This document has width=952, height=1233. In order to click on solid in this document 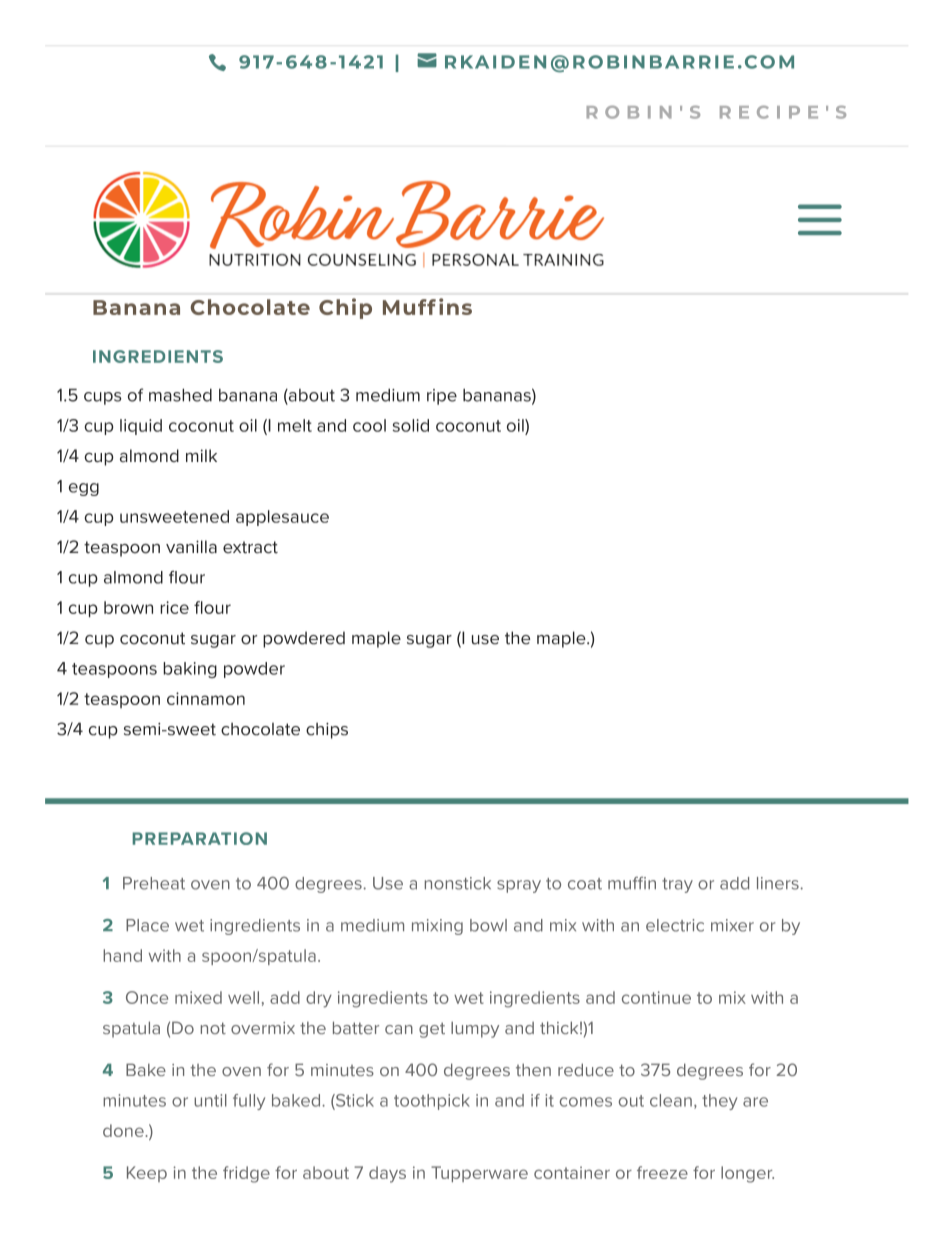, I will do `click(411, 425)`.
